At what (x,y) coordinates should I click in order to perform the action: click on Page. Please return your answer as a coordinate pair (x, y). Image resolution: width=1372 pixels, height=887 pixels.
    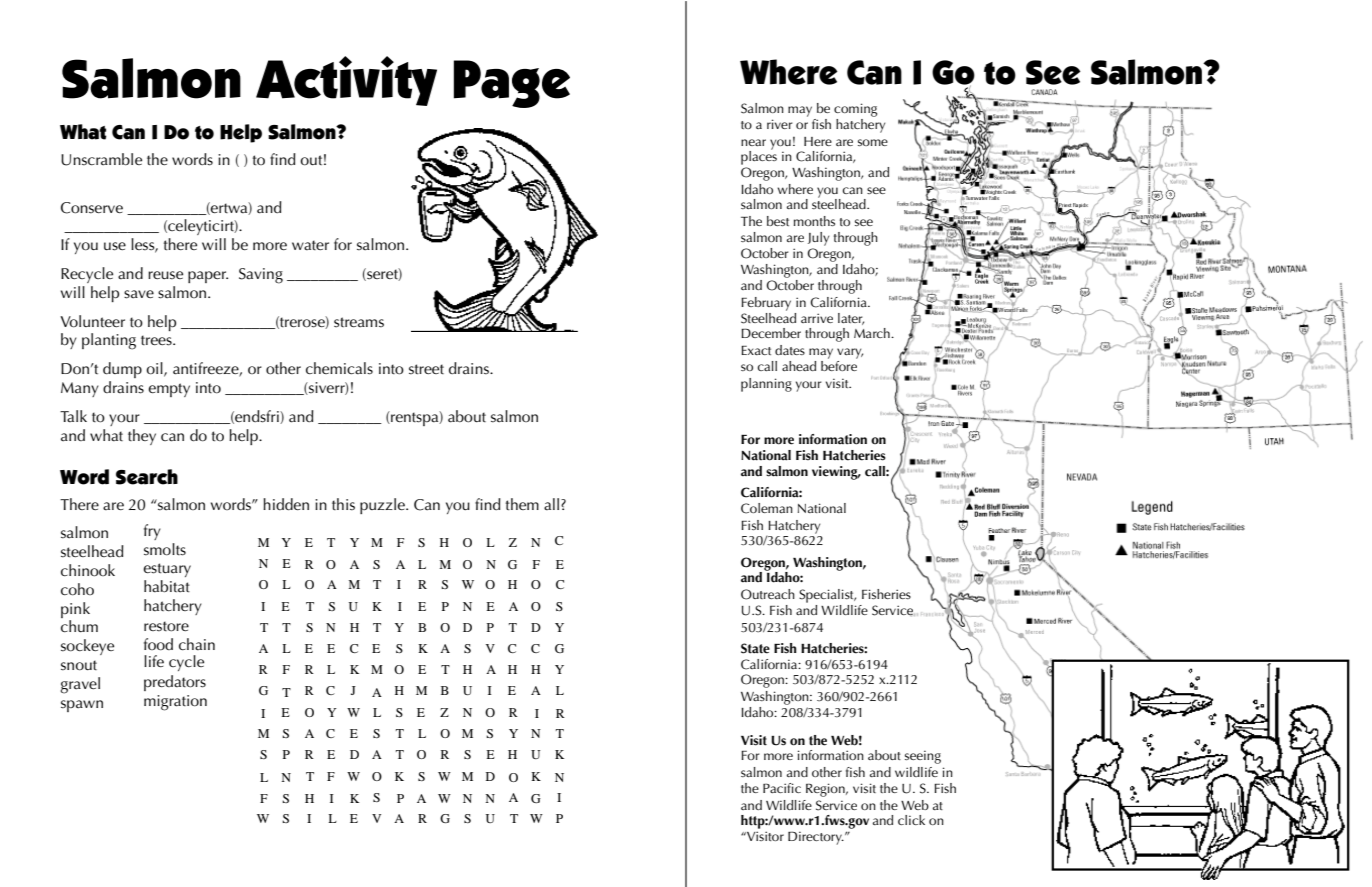
    Looking at the image, I should click on (512, 84).
